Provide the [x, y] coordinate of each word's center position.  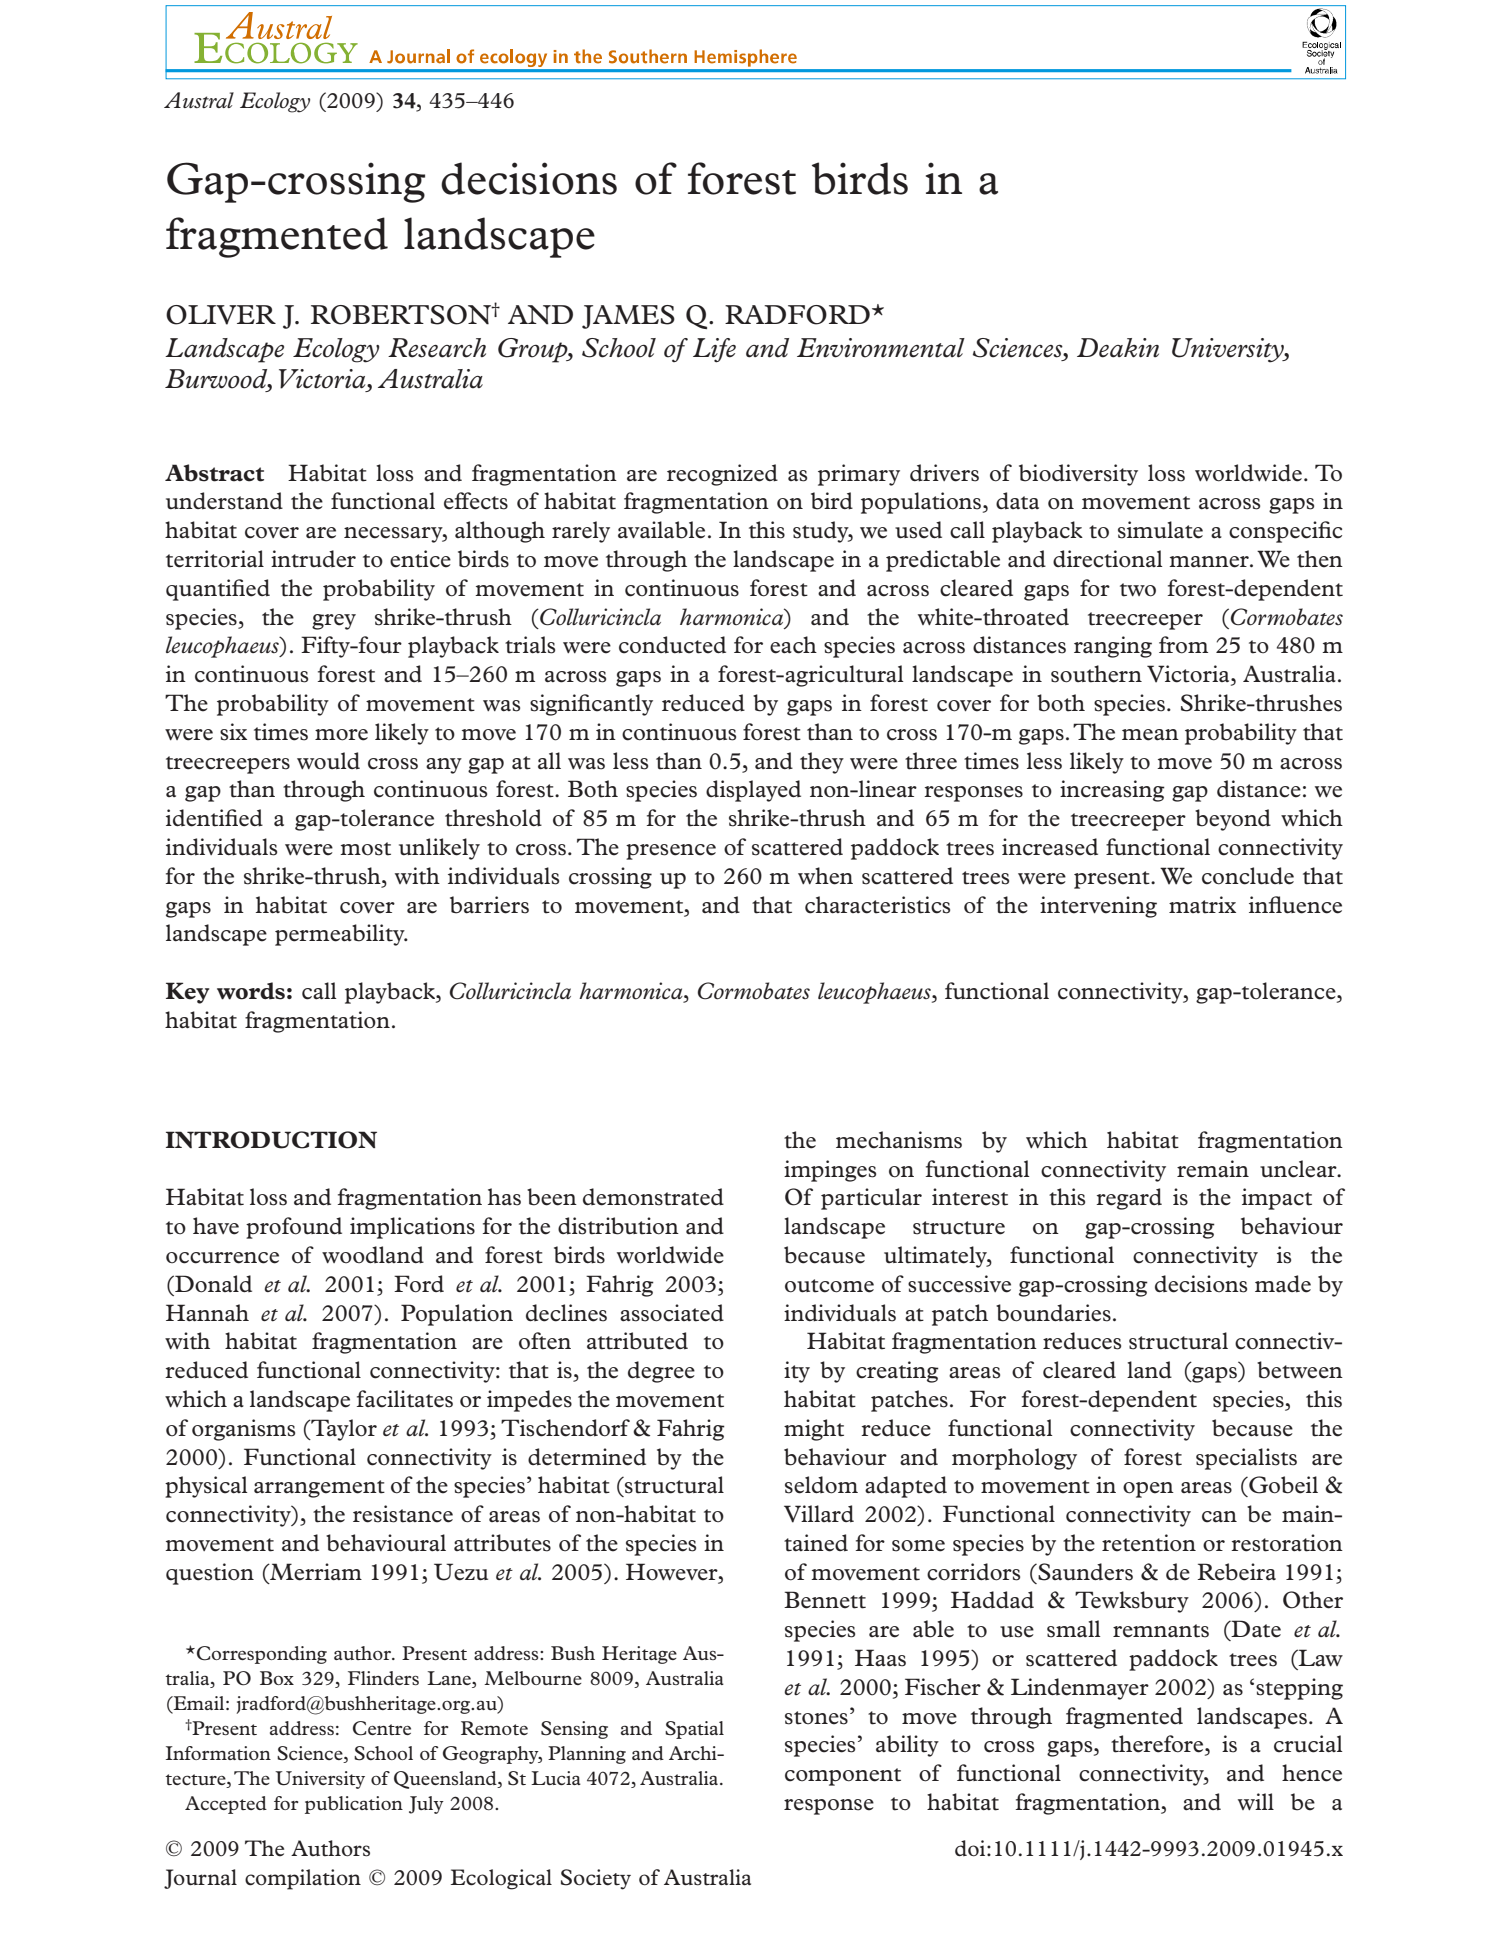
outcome [829, 1286]
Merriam [315, 1572]
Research [437, 348]
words [251, 991]
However [673, 1572]
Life [714, 350]
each [793, 645]
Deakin [1118, 348]
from [1183, 645]
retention [1149, 1543]
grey [334, 622]
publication [354, 1805]
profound [294, 1228]
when [825, 876]
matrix [1202, 905]
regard [1129, 1199]
